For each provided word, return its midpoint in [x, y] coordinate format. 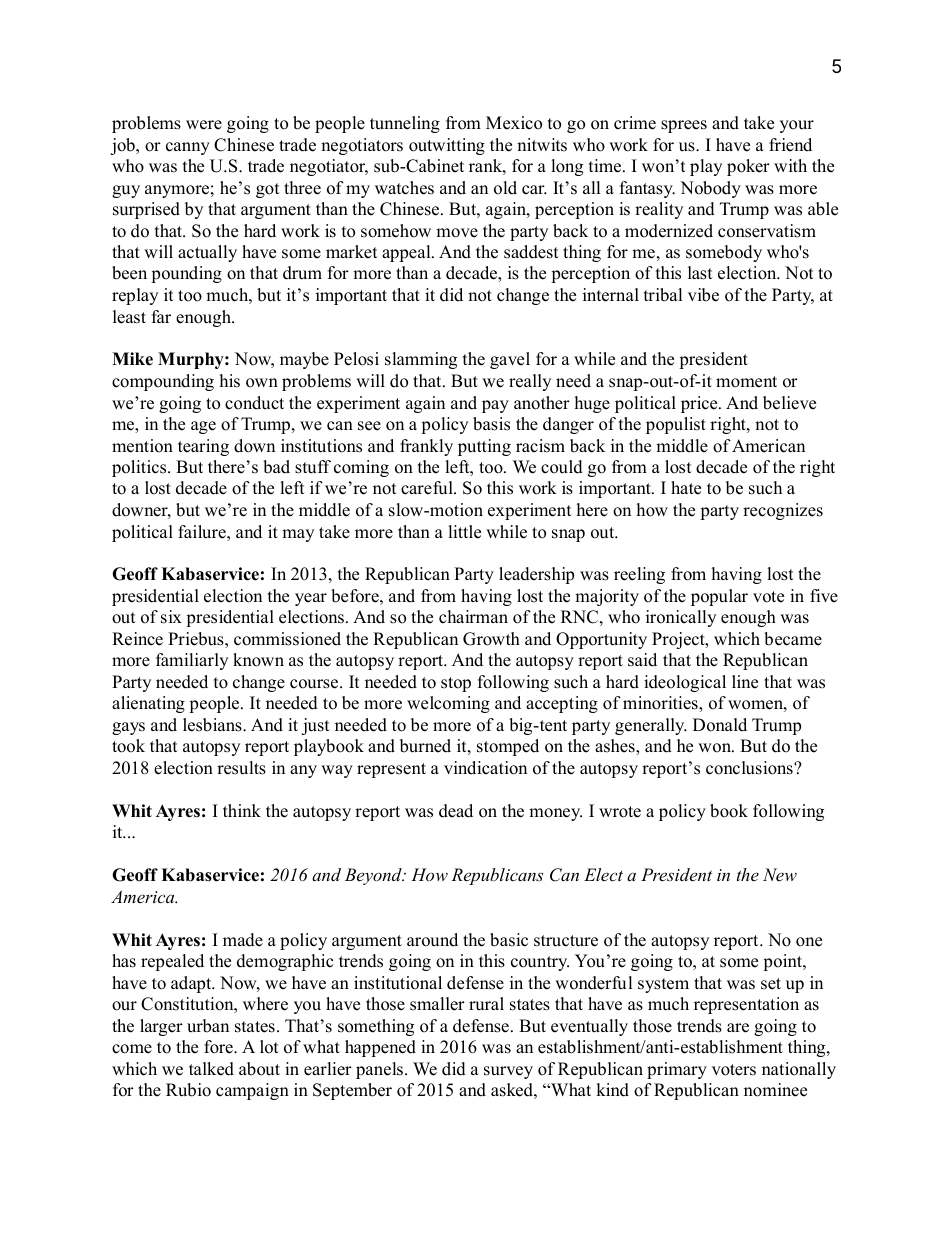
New [780, 874]
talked [211, 1069]
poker [748, 167]
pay [495, 406]
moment [746, 382]
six [171, 617]
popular [719, 597]
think [242, 810]
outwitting [447, 146]
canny [188, 148]
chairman [473, 617]
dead [456, 811]
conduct [254, 403]
